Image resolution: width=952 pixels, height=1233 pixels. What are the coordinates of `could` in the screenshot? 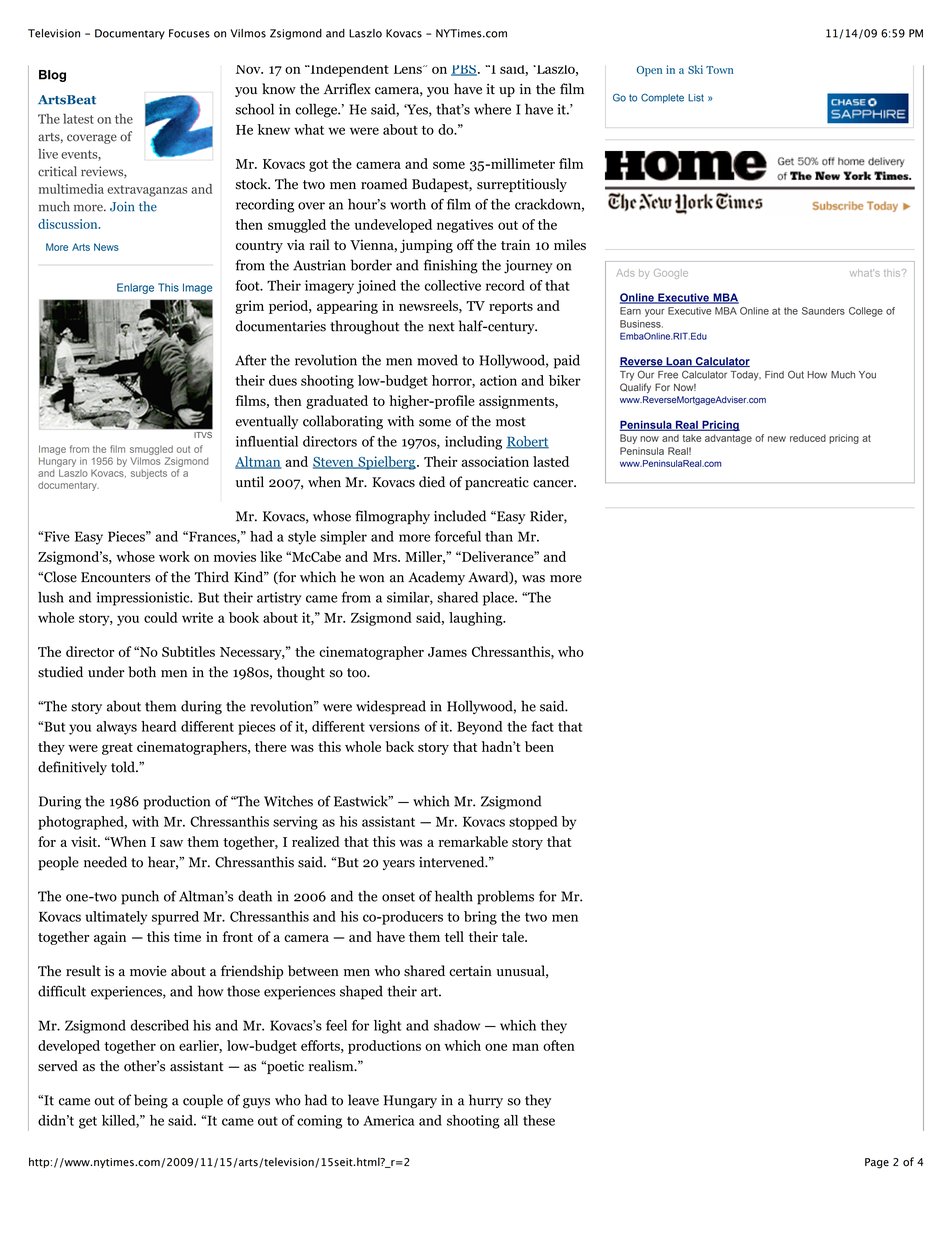 It's located at (161, 617).
